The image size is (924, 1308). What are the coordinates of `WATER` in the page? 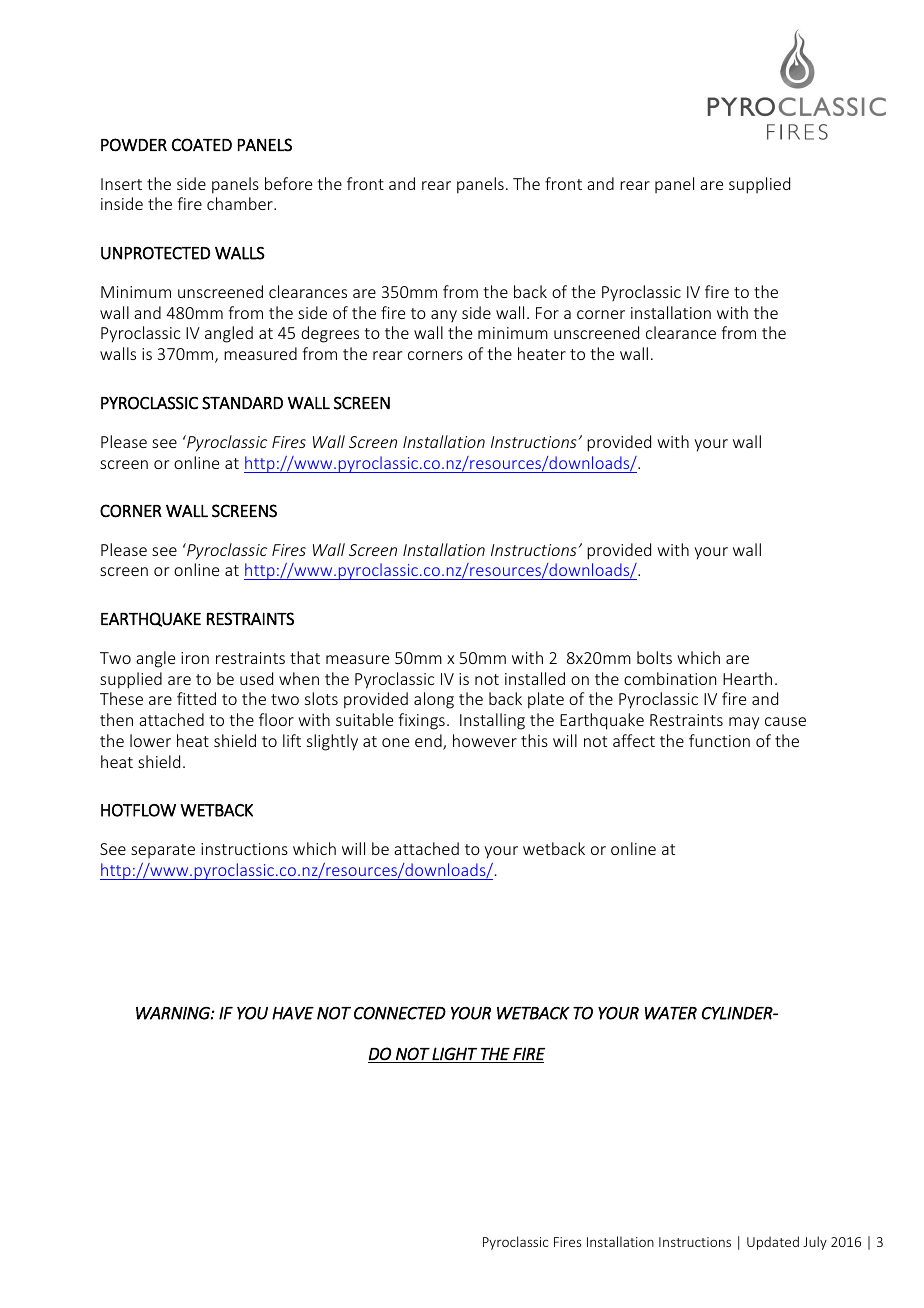 It's located at (671, 1013).
